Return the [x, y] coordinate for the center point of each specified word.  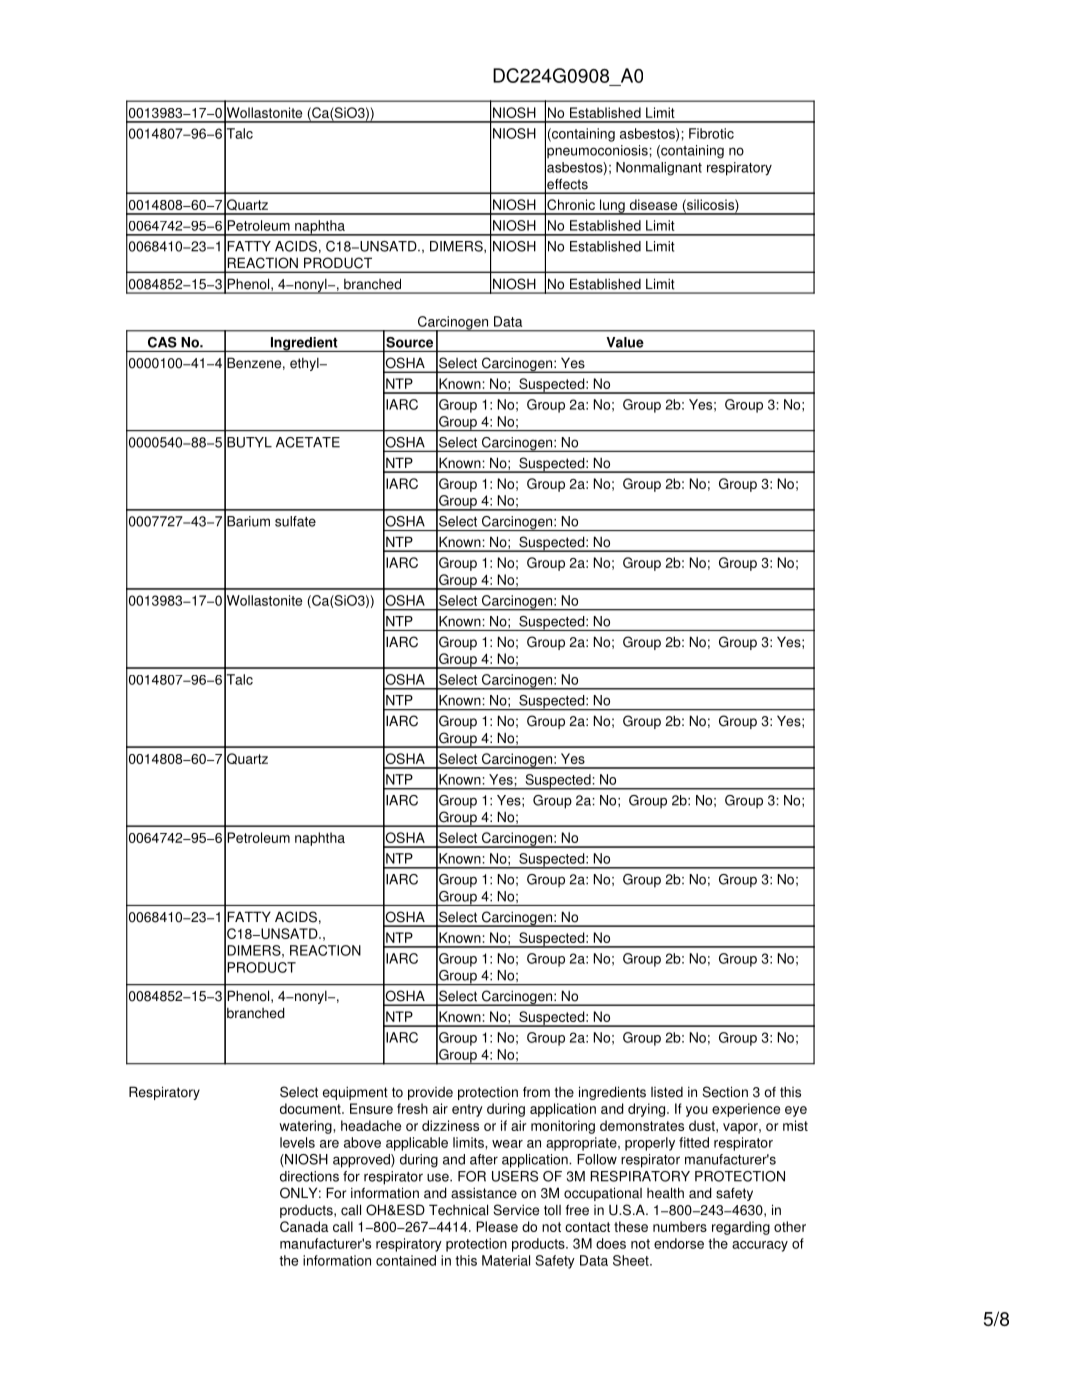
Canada [304, 1226]
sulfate [295, 521]
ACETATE [308, 442]
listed [667, 1092]
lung [612, 207]
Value [625, 342]
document [311, 1108]
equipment [355, 1093]
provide [430, 1093]
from [536, 1092]
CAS [162, 342]
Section [725, 1092]
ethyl [305, 364]
